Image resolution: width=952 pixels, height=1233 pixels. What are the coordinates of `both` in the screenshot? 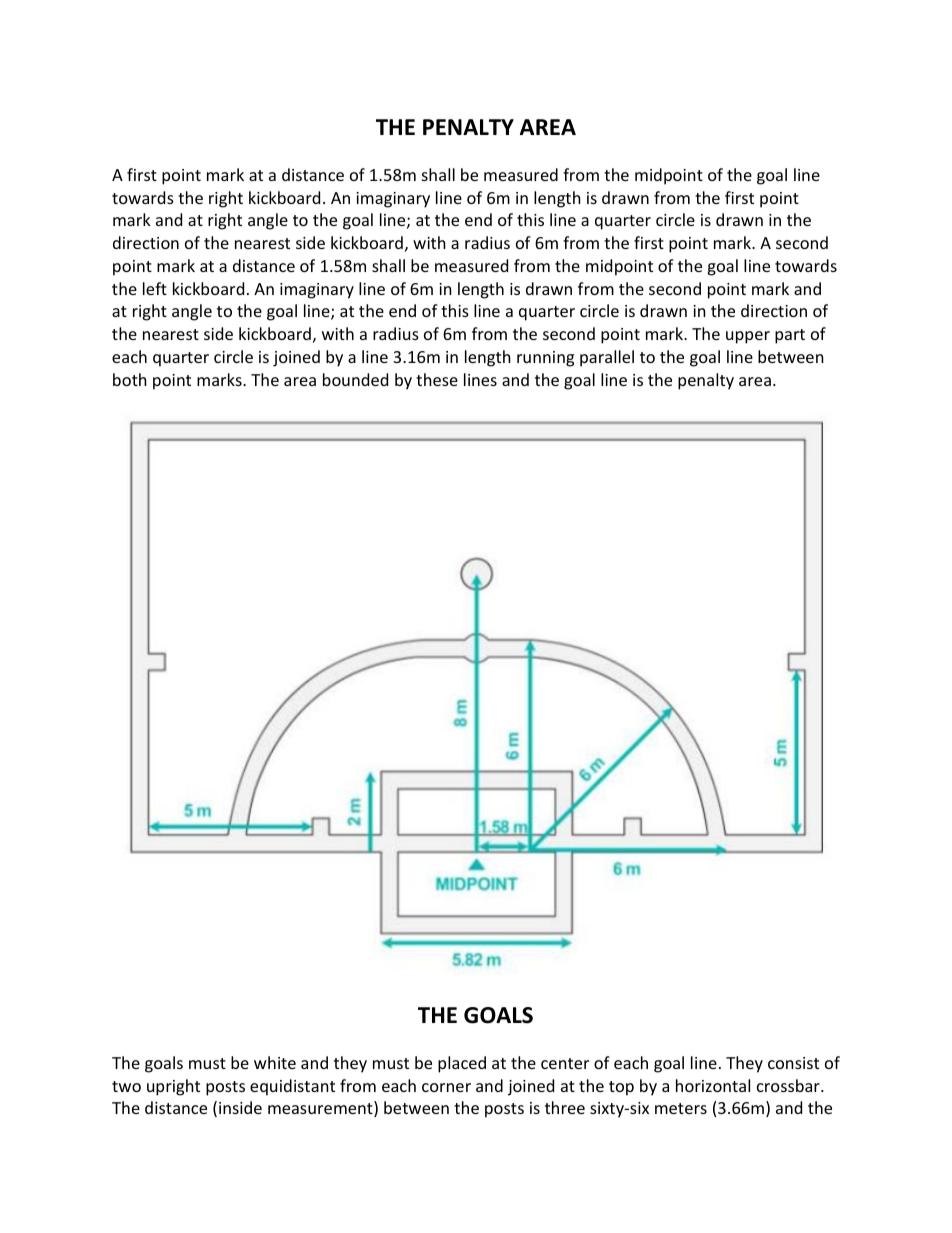 It's located at (130, 379).
